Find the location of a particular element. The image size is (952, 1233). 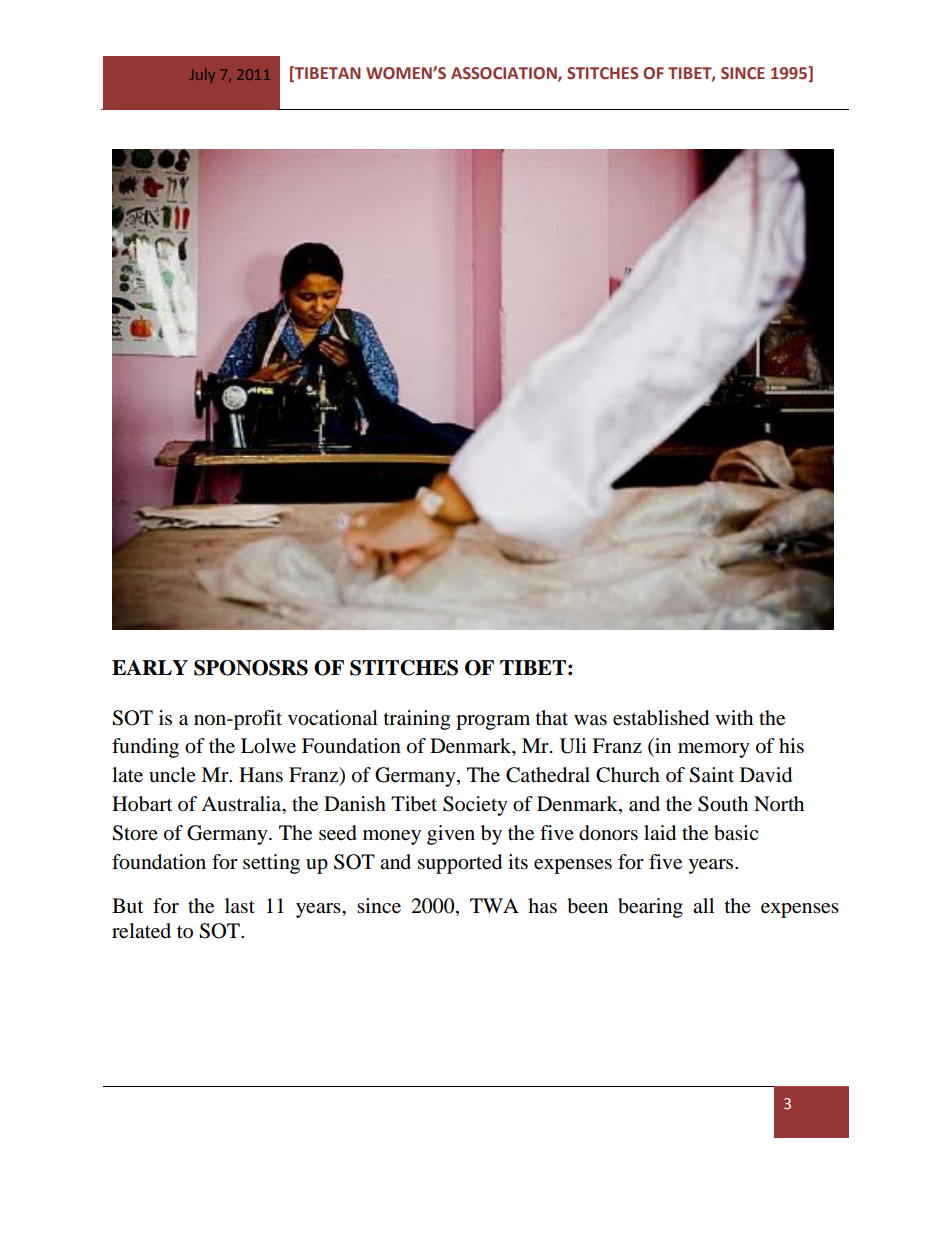

with is located at coordinates (734, 717).
